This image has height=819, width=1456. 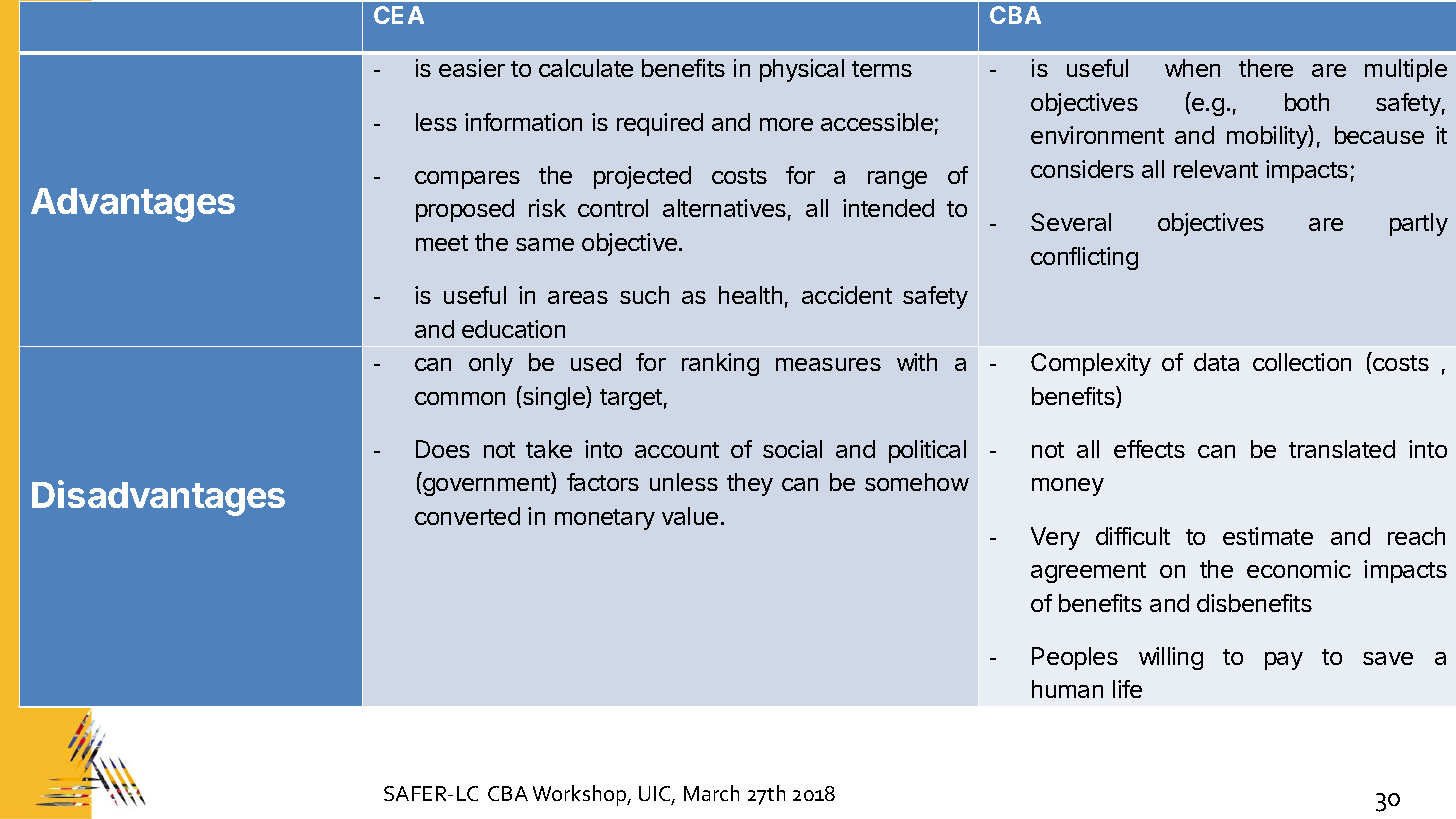 What do you see at coordinates (581, 795) in the image?
I see `Workshop` at bounding box center [581, 795].
